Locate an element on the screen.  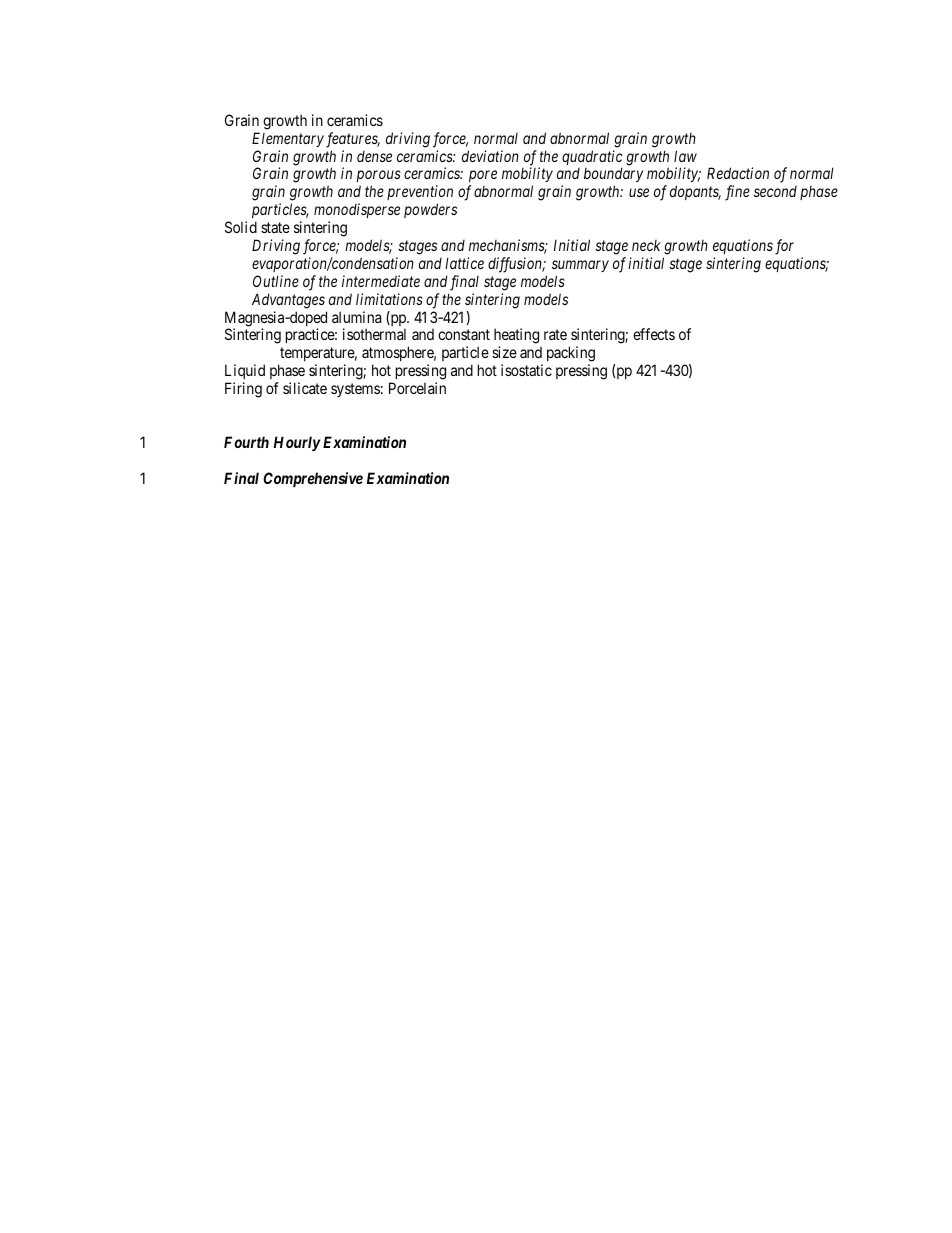
Elementary is located at coordinates (288, 139).
